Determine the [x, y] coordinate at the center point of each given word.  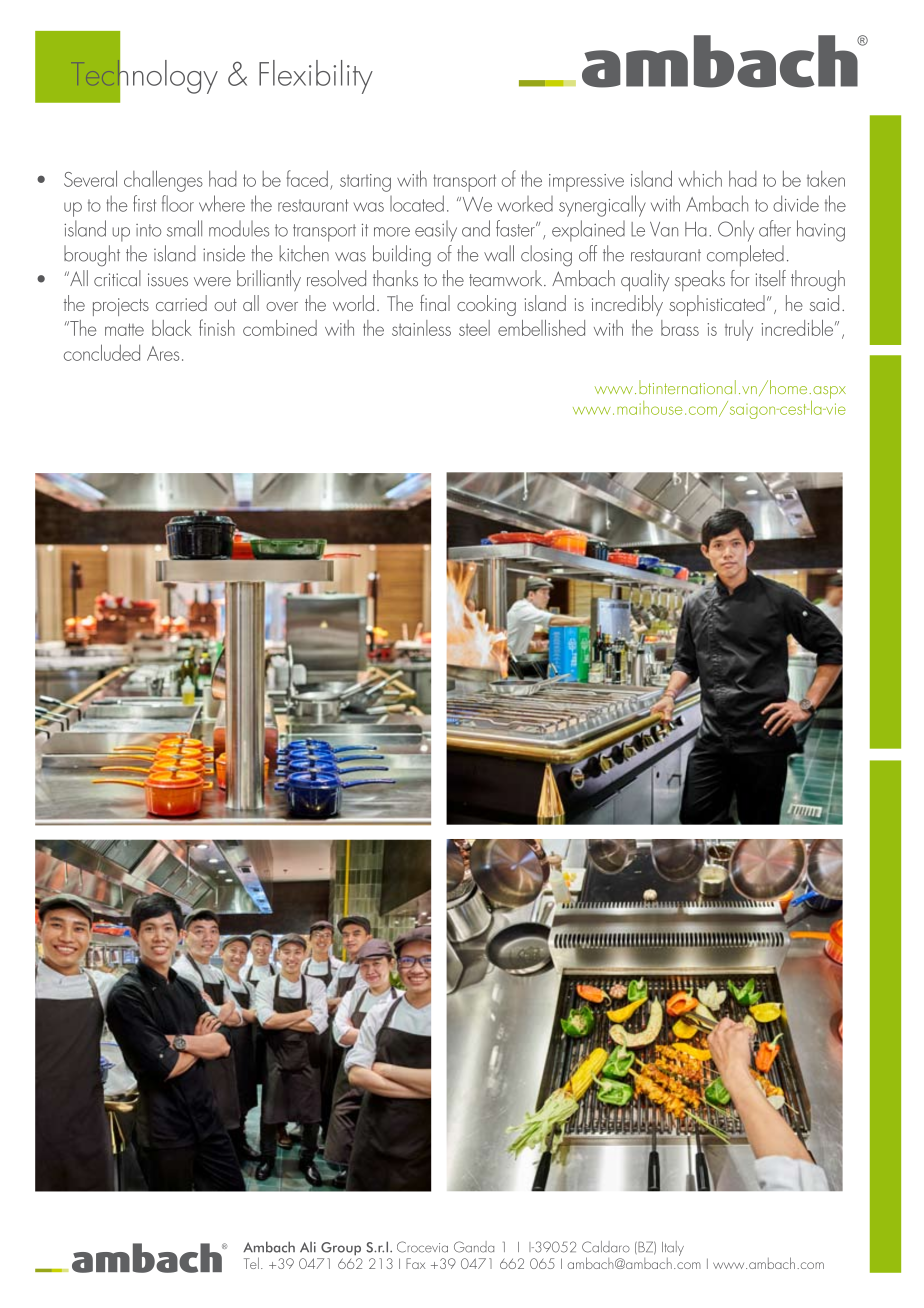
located [417, 203]
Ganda [474, 1247]
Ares [163, 353]
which [700, 179]
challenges [163, 181]
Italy [673, 1248]
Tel [251, 1263]
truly [739, 330]
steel [474, 328]
